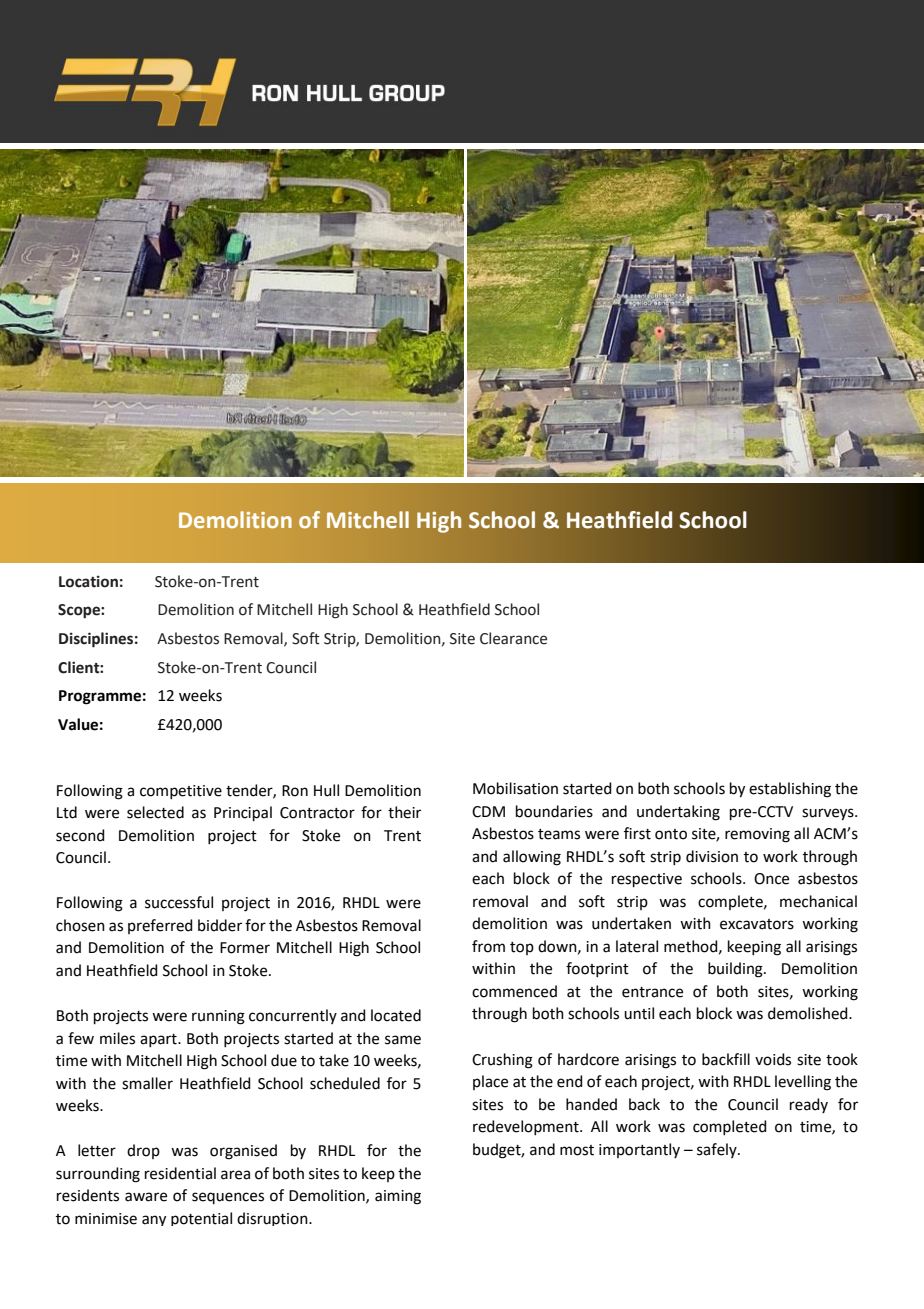 This page has height=1309, width=924. What do you see at coordinates (155, 812) in the page?
I see `selected` at bounding box center [155, 812].
